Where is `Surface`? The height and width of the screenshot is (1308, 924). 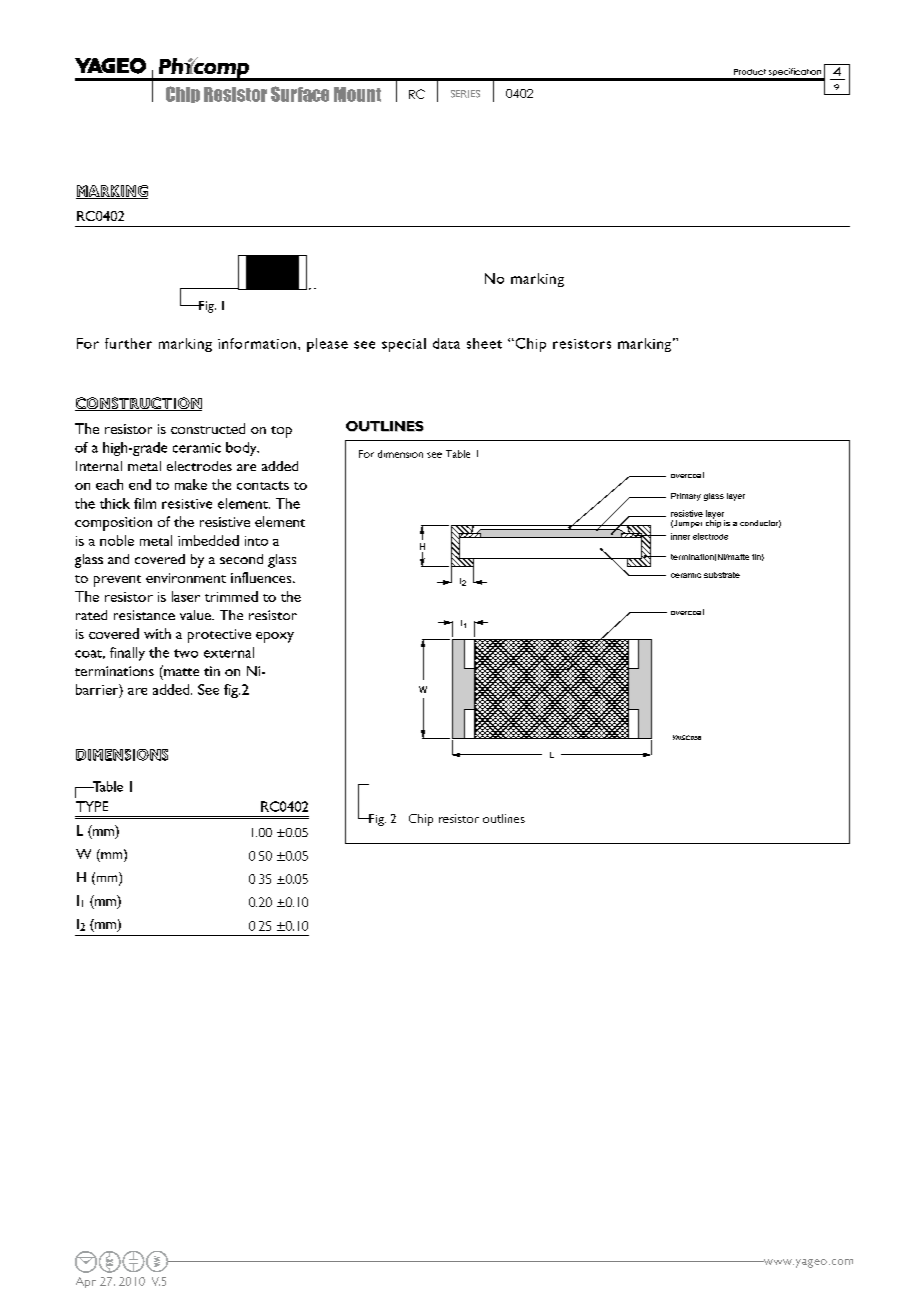 Surface is located at coordinates (300, 94).
